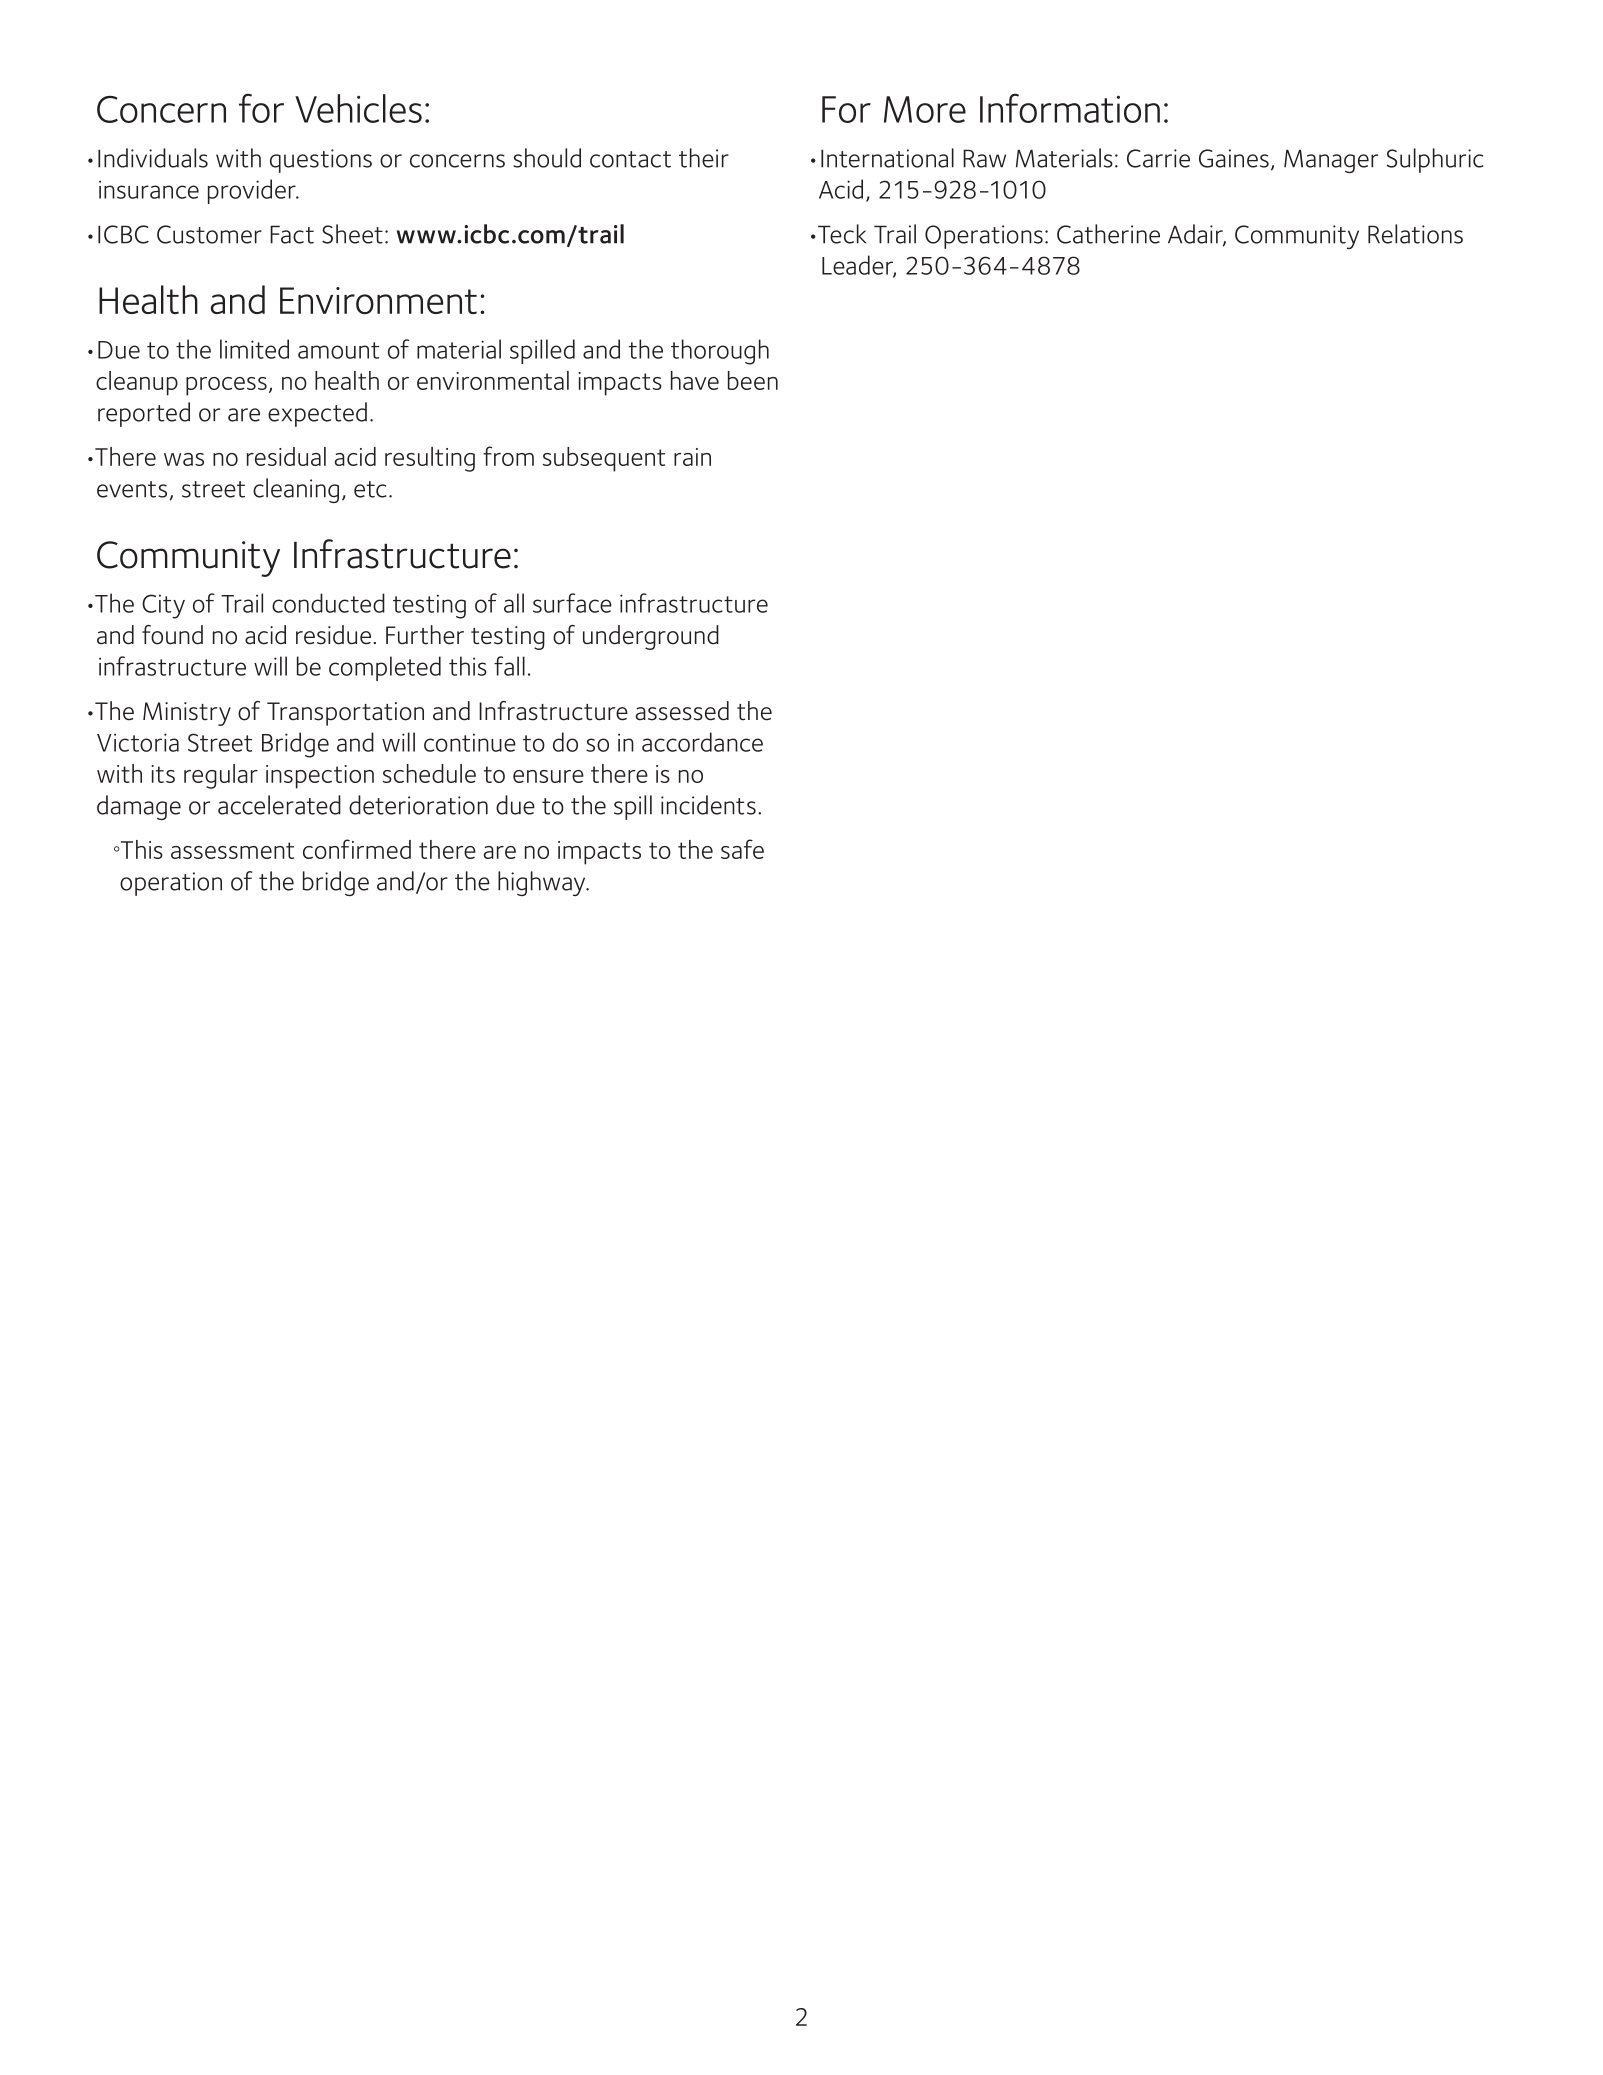 The image size is (1603, 2075). What do you see at coordinates (692, 457) in the screenshot?
I see `rain` at bounding box center [692, 457].
